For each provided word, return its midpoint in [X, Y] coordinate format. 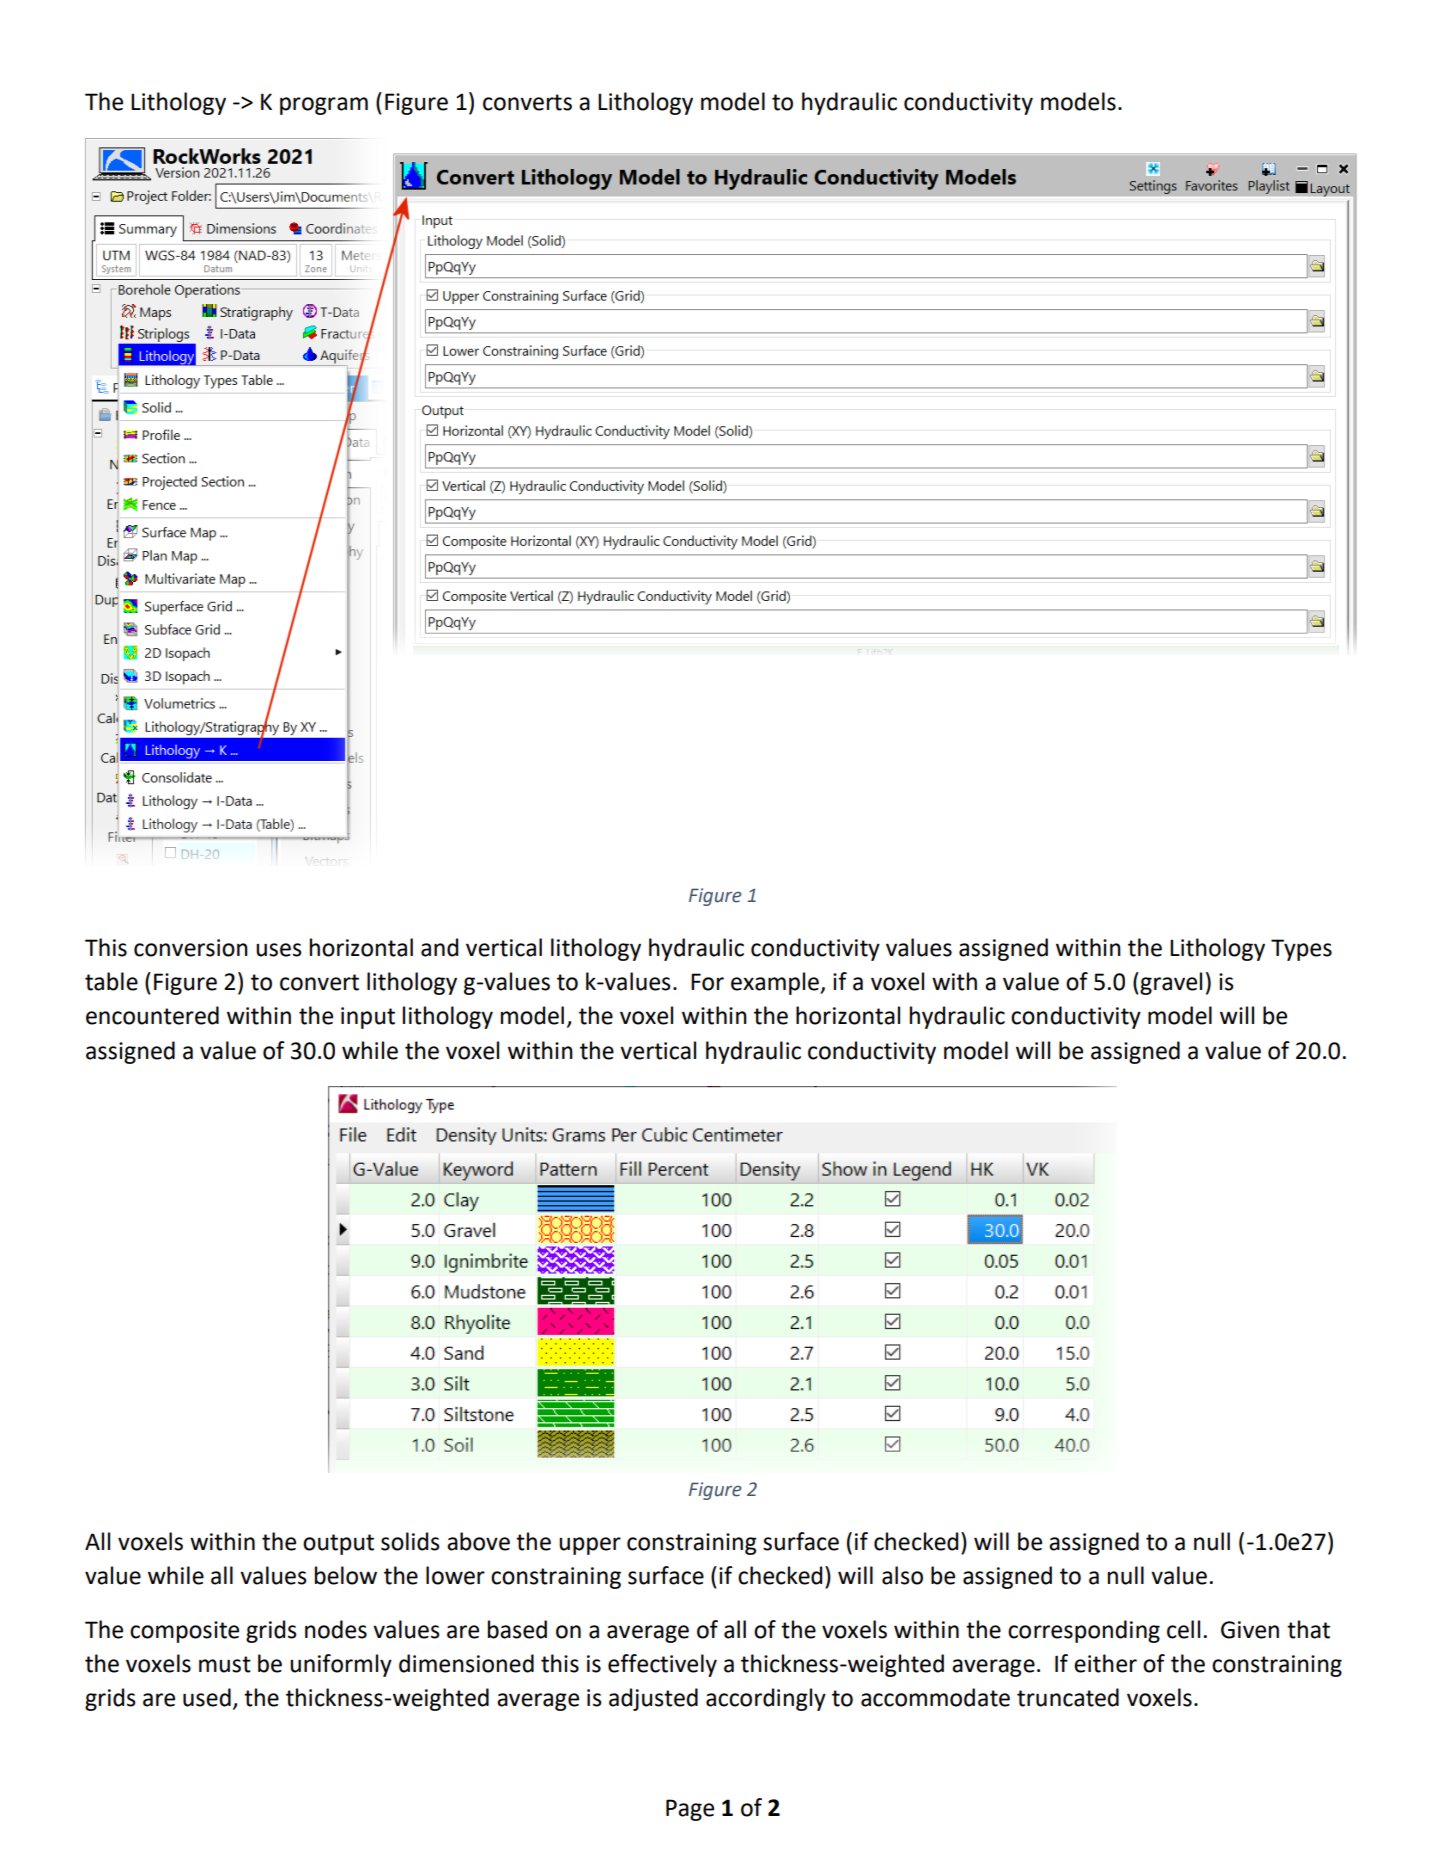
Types [1301, 950]
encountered [152, 1015]
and [439, 947]
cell [1183, 1629]
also [902, 1575]
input [368, 1018]
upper [590, 1546]
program [324, 106]
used [207, 1697]
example [776, 983]
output [338, 1544]
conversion [191, 948]
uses [279, 950]
